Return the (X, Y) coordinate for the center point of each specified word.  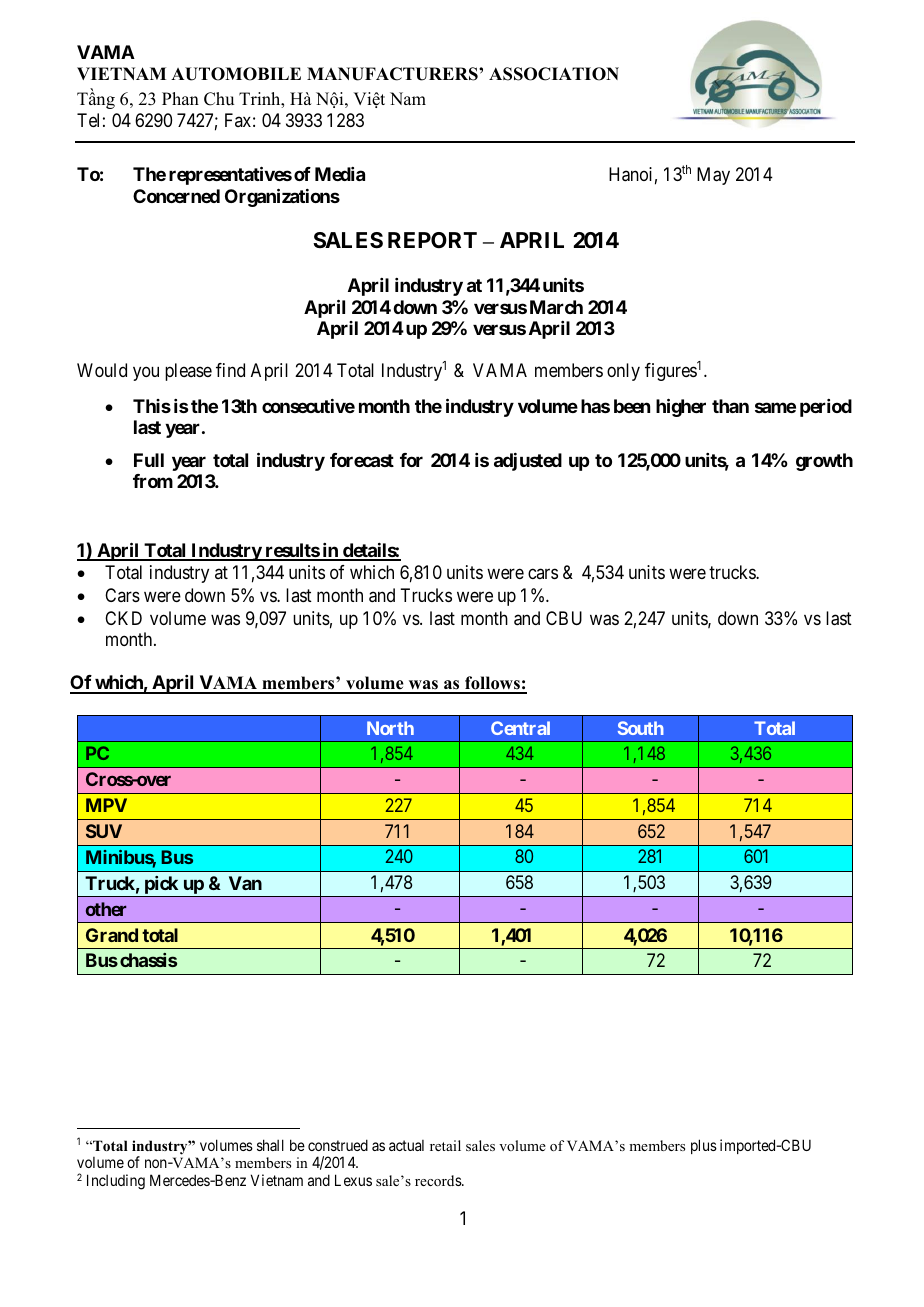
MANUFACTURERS (393, 74)
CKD (123, 618)
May (713, 176)
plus (704, 1146)
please (188, 372)
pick (161, 886)
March (556, 307)
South (641, 728)
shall (270, 1145)
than (730, 406)
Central (520, 728)
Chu (219, 99)
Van (245, 883)
